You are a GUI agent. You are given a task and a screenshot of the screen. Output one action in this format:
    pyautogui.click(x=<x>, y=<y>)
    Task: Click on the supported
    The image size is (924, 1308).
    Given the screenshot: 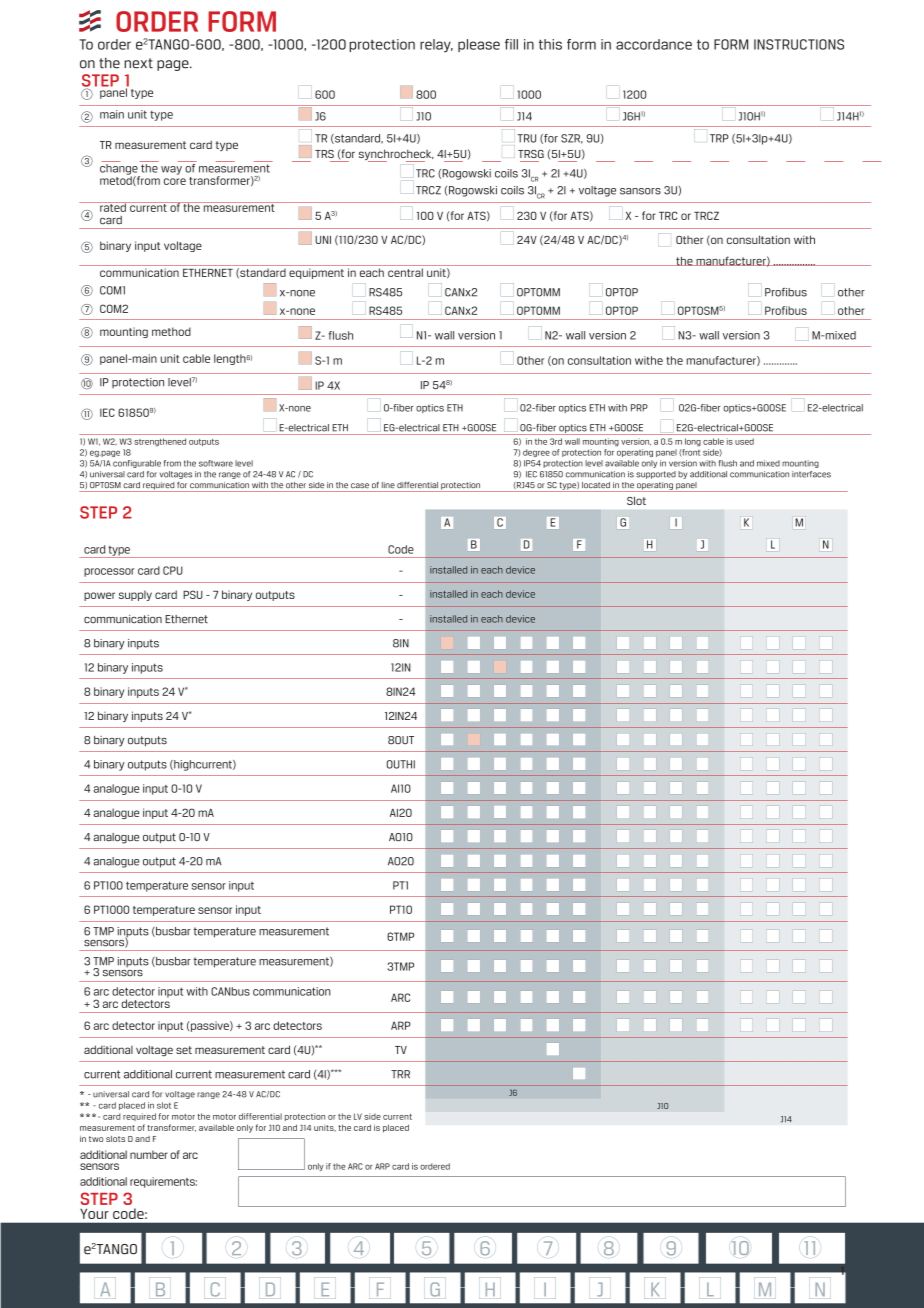 What is the action you would take?
    pyautogui.click(x=656, y=475)
